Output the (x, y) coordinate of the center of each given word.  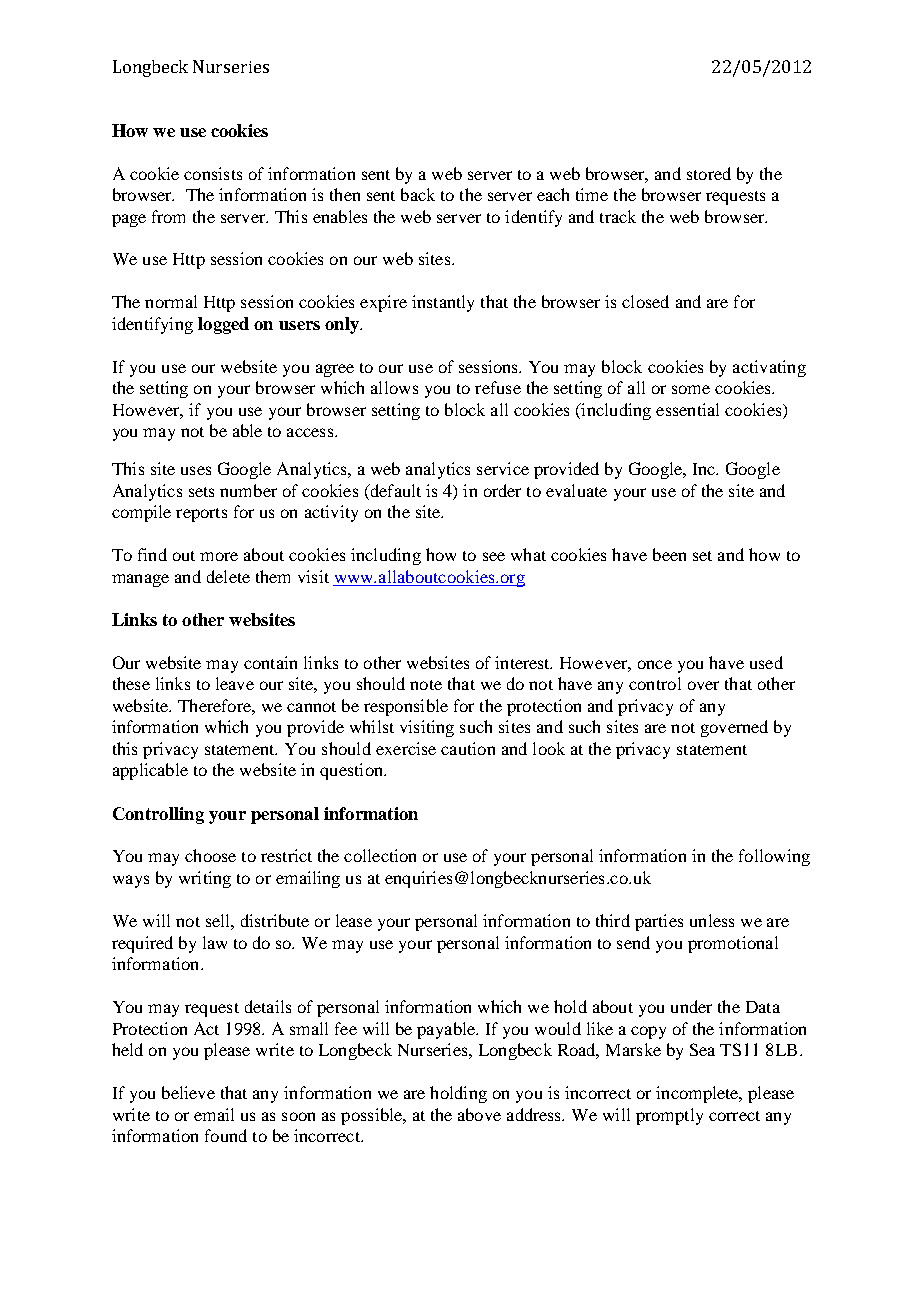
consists (213, 173)
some (691, 389)
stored (709, 173)
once (655, 664)
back (418, 194)
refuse (498, 387)
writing (205, 879)
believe (188, 1092)
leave (235, 683)
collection (380, 855)
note (426, 685)
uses (196, 470)
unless (712, 920)
